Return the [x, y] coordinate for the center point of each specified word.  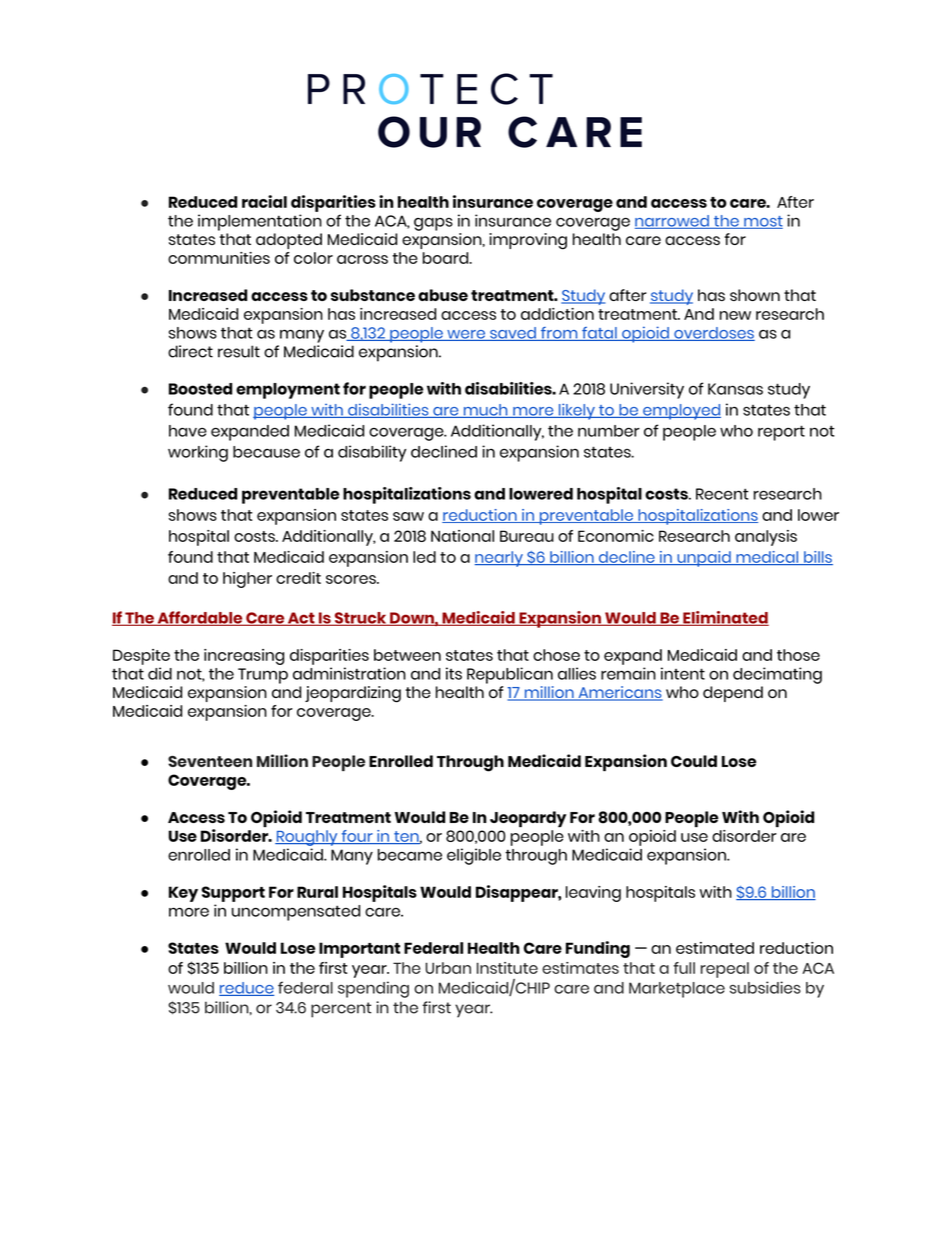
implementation [260, 222]
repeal [725, 970]
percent [341, 1010]
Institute [507, 968]
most [762, 222]
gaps [433, 224]
